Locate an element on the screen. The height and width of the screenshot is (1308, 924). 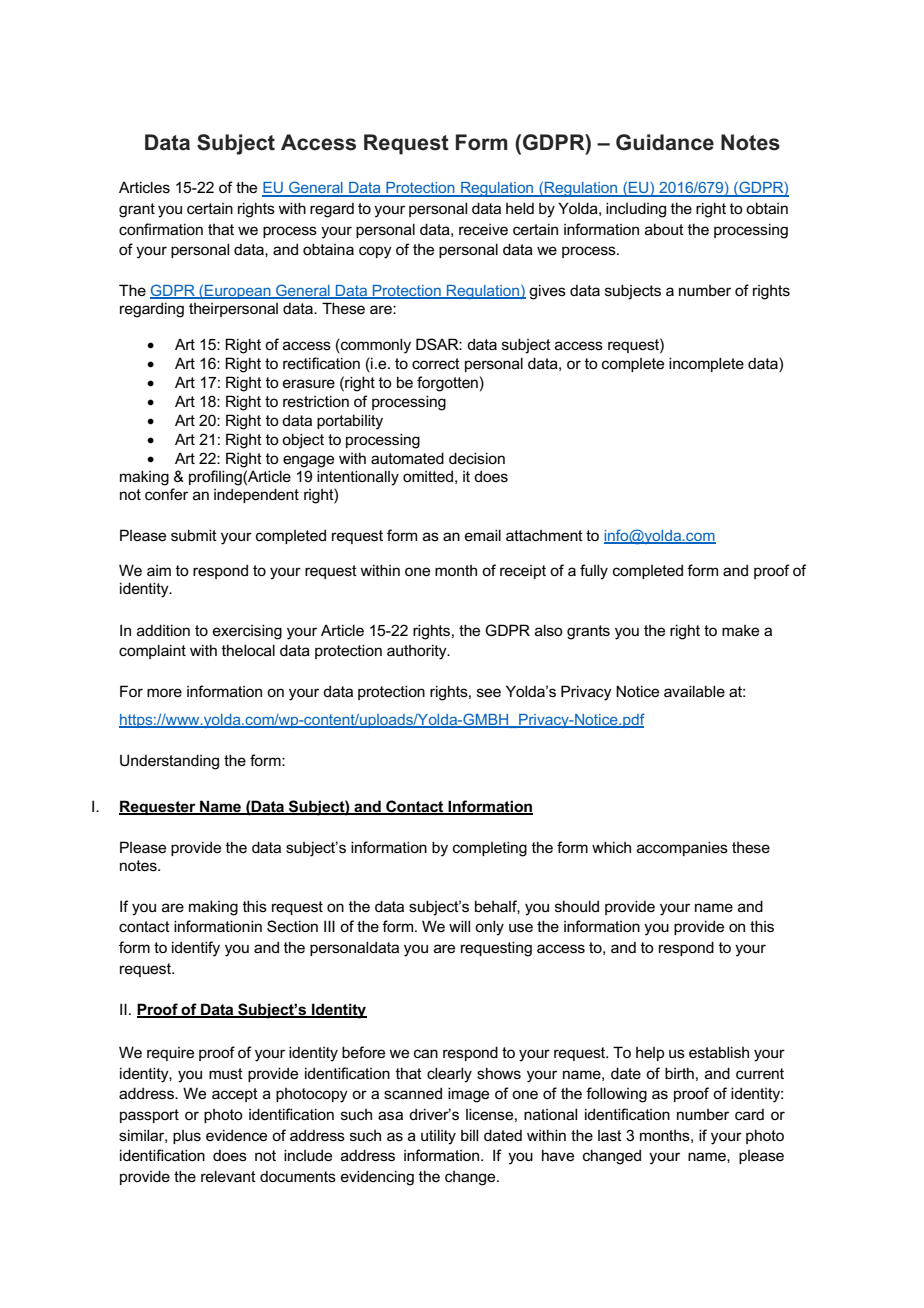
available is located at coordinates (694, 691).
